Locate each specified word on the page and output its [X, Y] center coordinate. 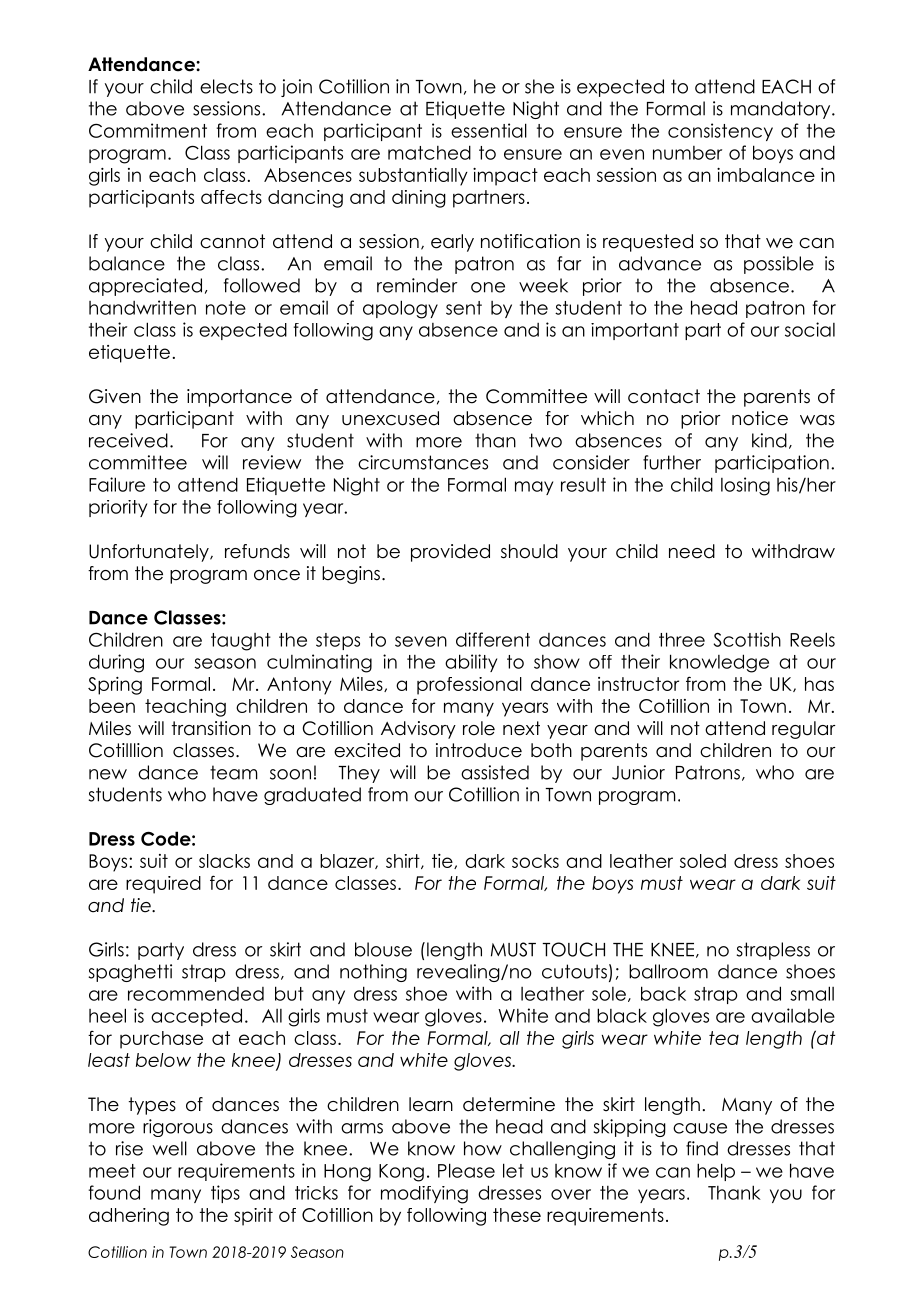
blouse [383, 949]
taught [241, 642]
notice [760, 418]
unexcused [390, 418]
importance [239, 398]
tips [225, 1194]
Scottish [747, 639]
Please [466, 1170]
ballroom [668, 971]
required [163, 885]
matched [429, 152]
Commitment [148, 130]
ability [471, 663]
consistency [720, 132]
